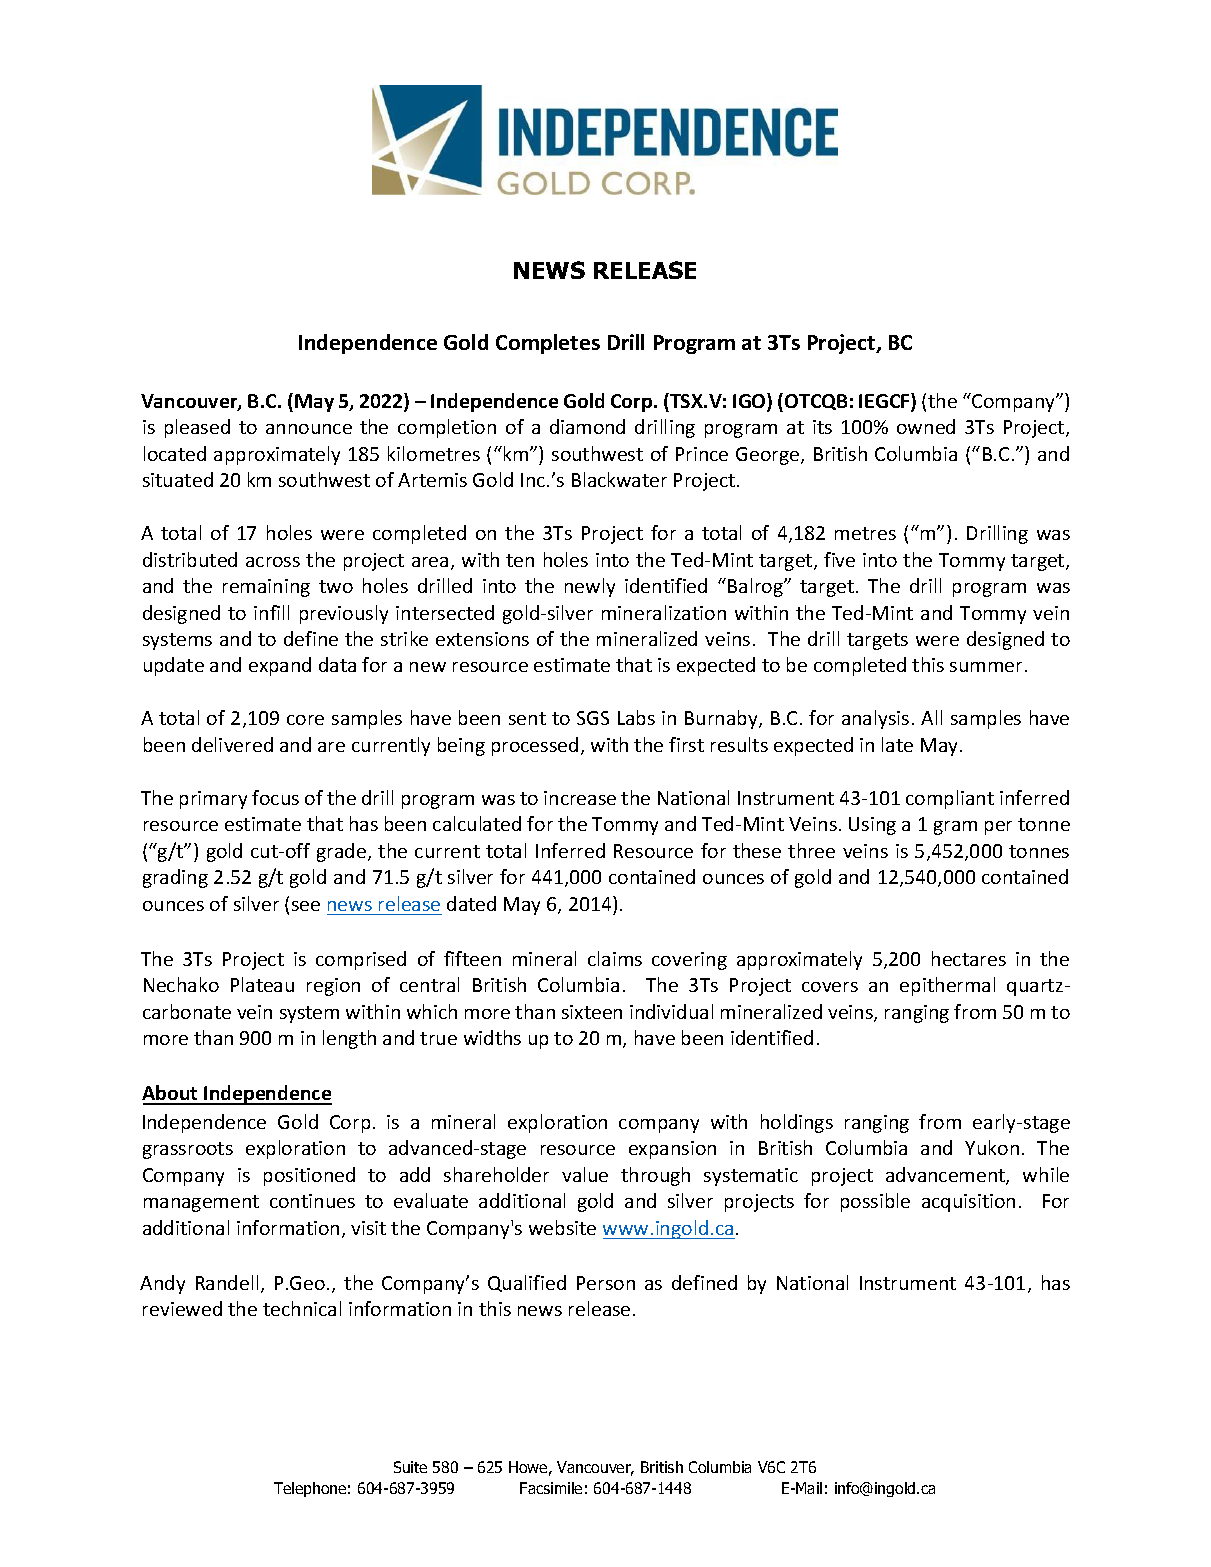 This screenshot has height=1567, width=1211. Describe the element at coordinates (410, 1467) in the screenshot. I see `Suite` at that location.
